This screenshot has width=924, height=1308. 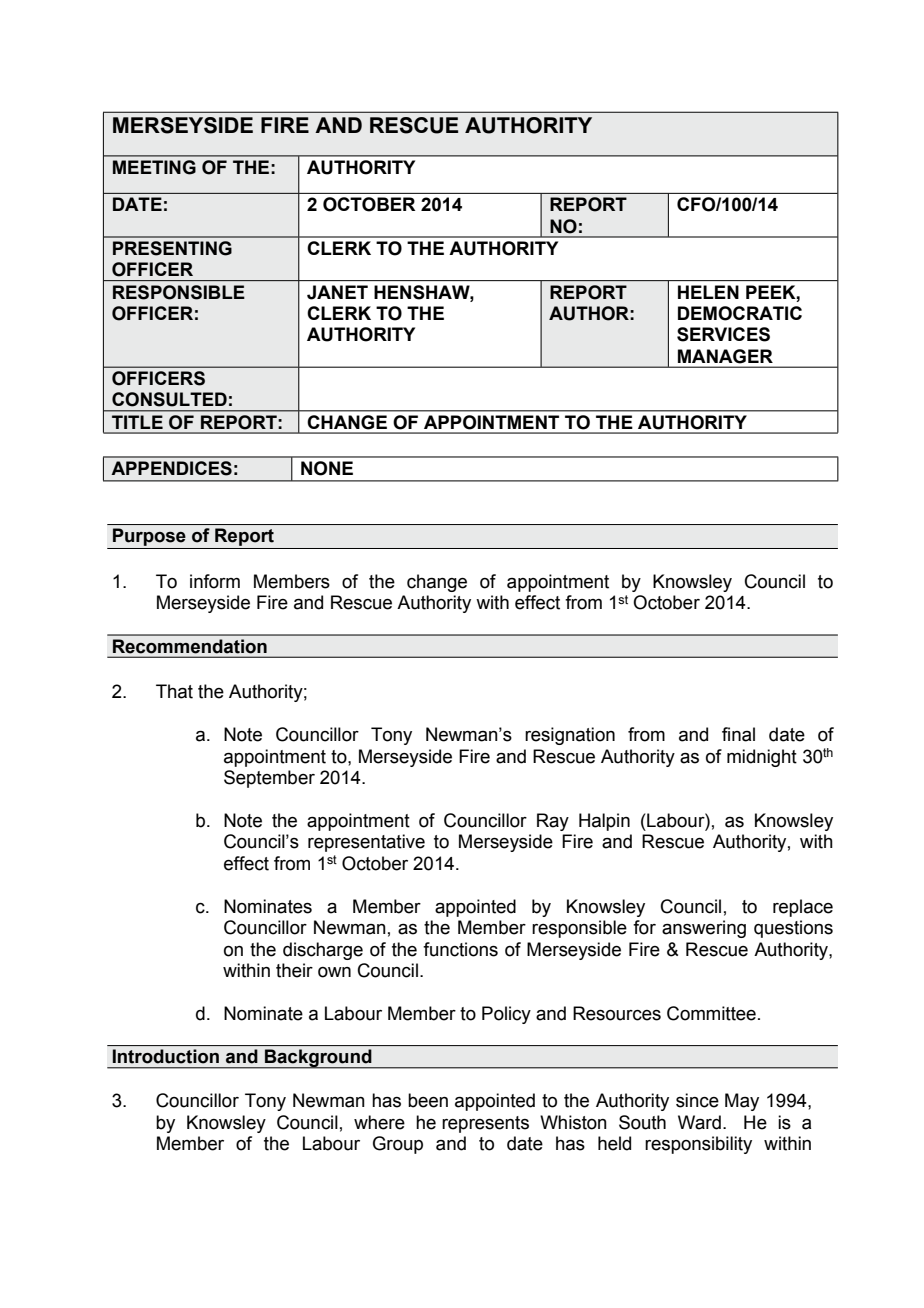 What do you see at coordinates (699, 1122) in the screenshot?
I see `Ward` at bounding box center [699, 1122].
